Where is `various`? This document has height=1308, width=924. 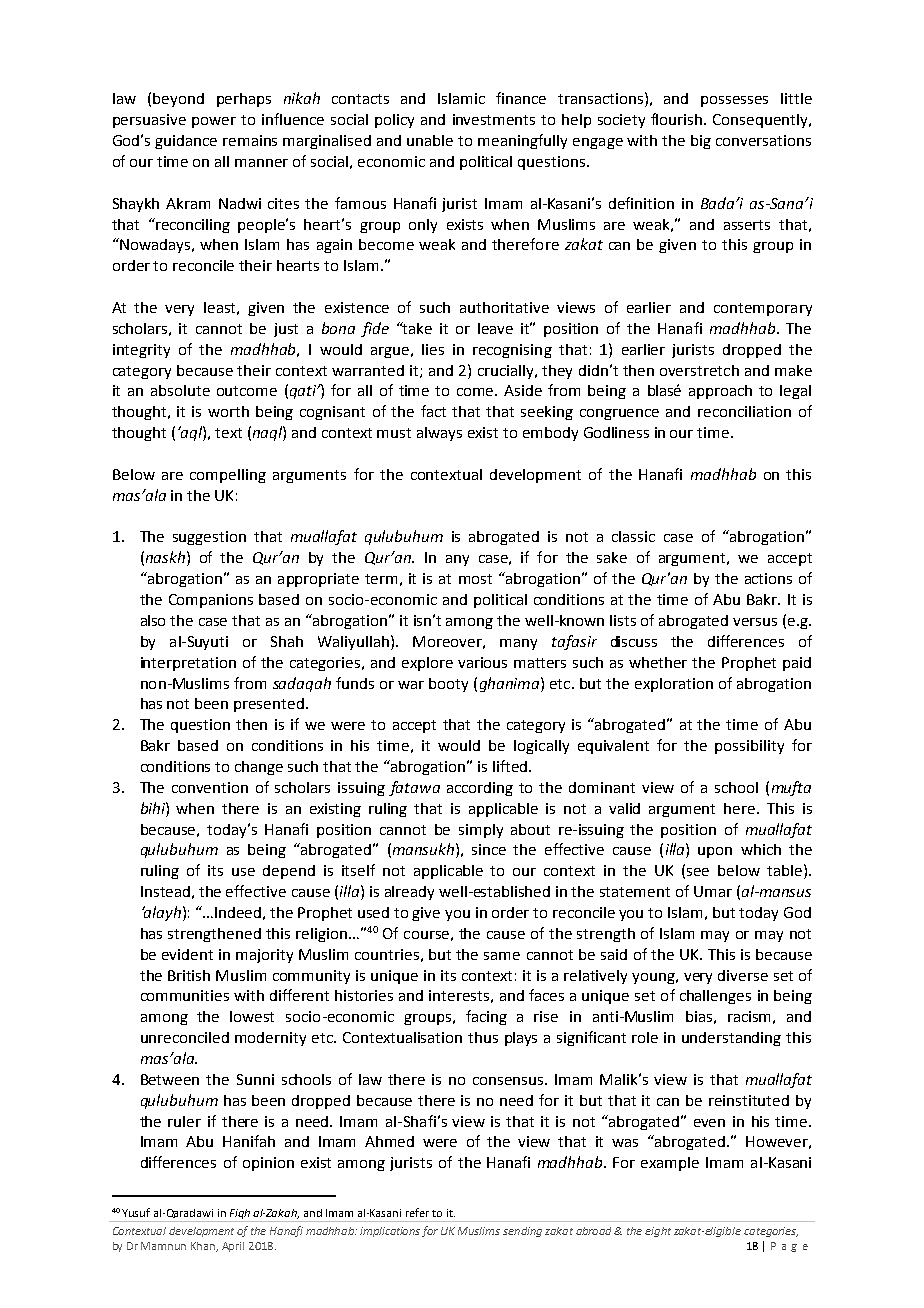 various is located at coordinates (482, 662).
